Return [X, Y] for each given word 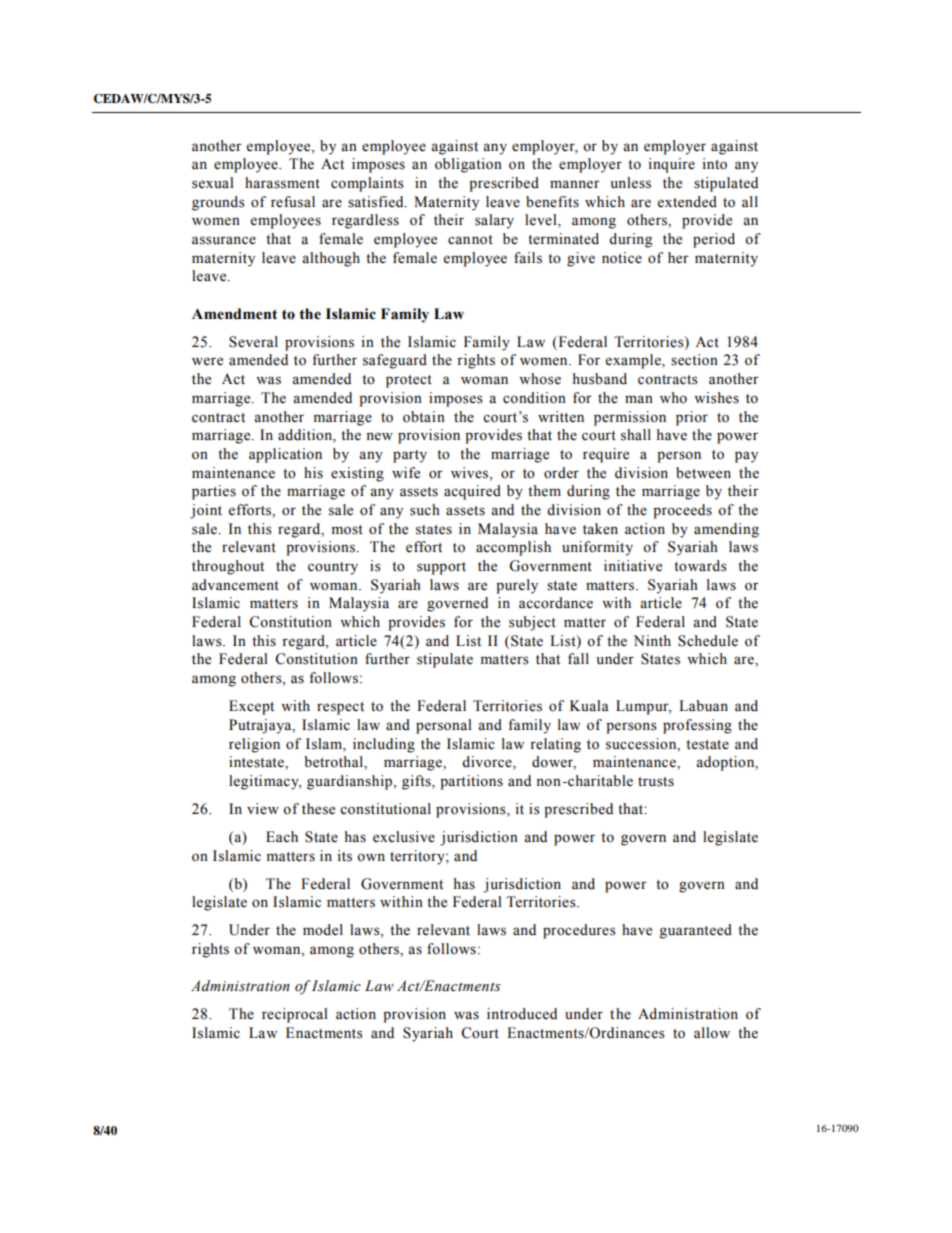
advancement [235, 585]
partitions [471, 782]
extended [687, 202]
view [263, 809]
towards [700, 566]
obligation [468, 165]
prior [692, 418]
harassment [282, 183]
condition [534, 398]
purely [517, 586]
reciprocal [295, 1015]
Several [253, 342]
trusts [656, 782]
